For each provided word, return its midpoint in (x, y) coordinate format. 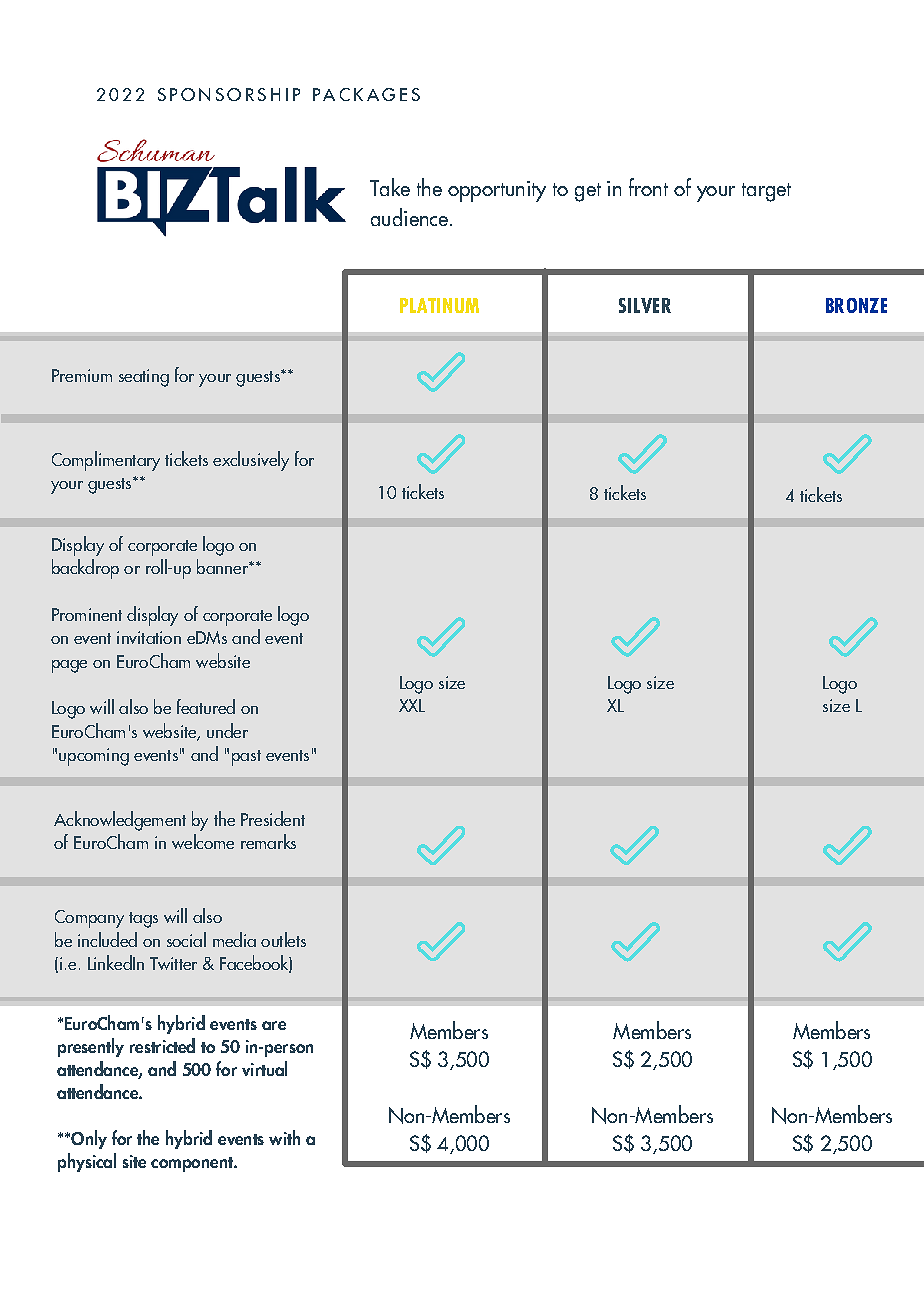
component (193, 1164)
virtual (264, 1068)
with (284, 1137)
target (766, 192)
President (273, 818)
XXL (412, 705)
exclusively (251, 461)
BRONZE (856, 305)
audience (411, 217)
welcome (203, 841)
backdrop (85, 569)
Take (390, 187)
